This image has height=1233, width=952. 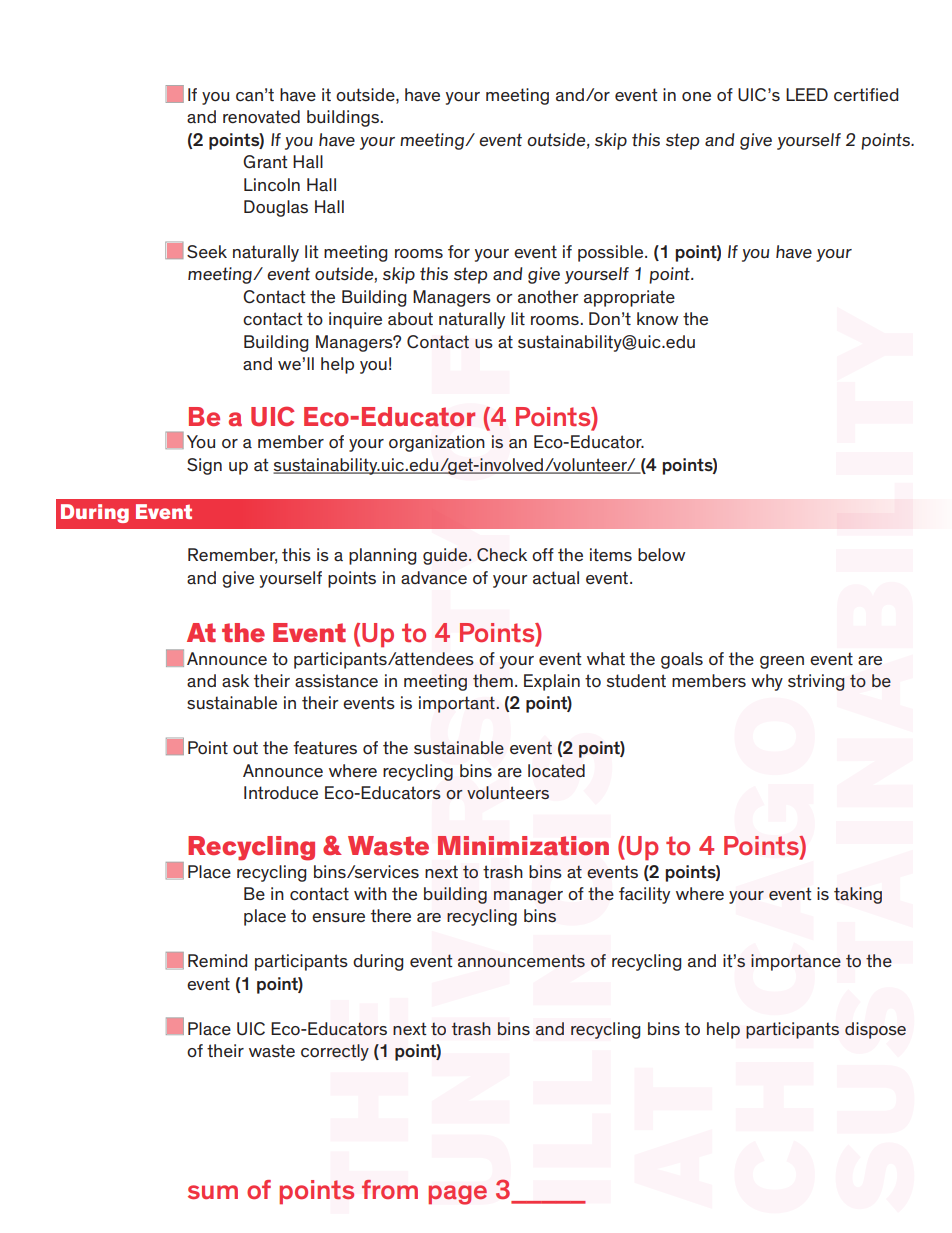 I want to click on taking, so click(x=858, y=895).
